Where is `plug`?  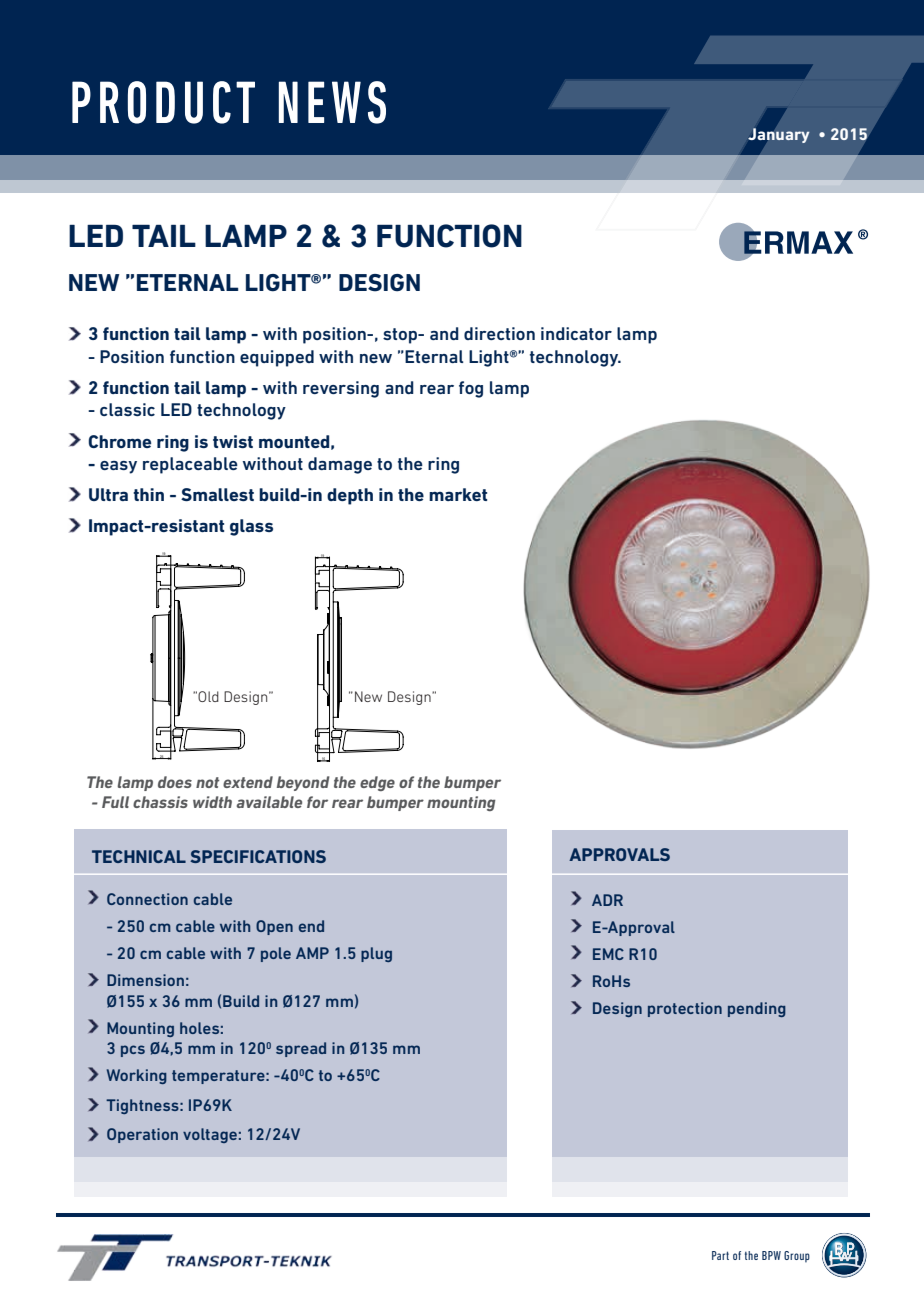
plug is located at coordinates (376, 954).
